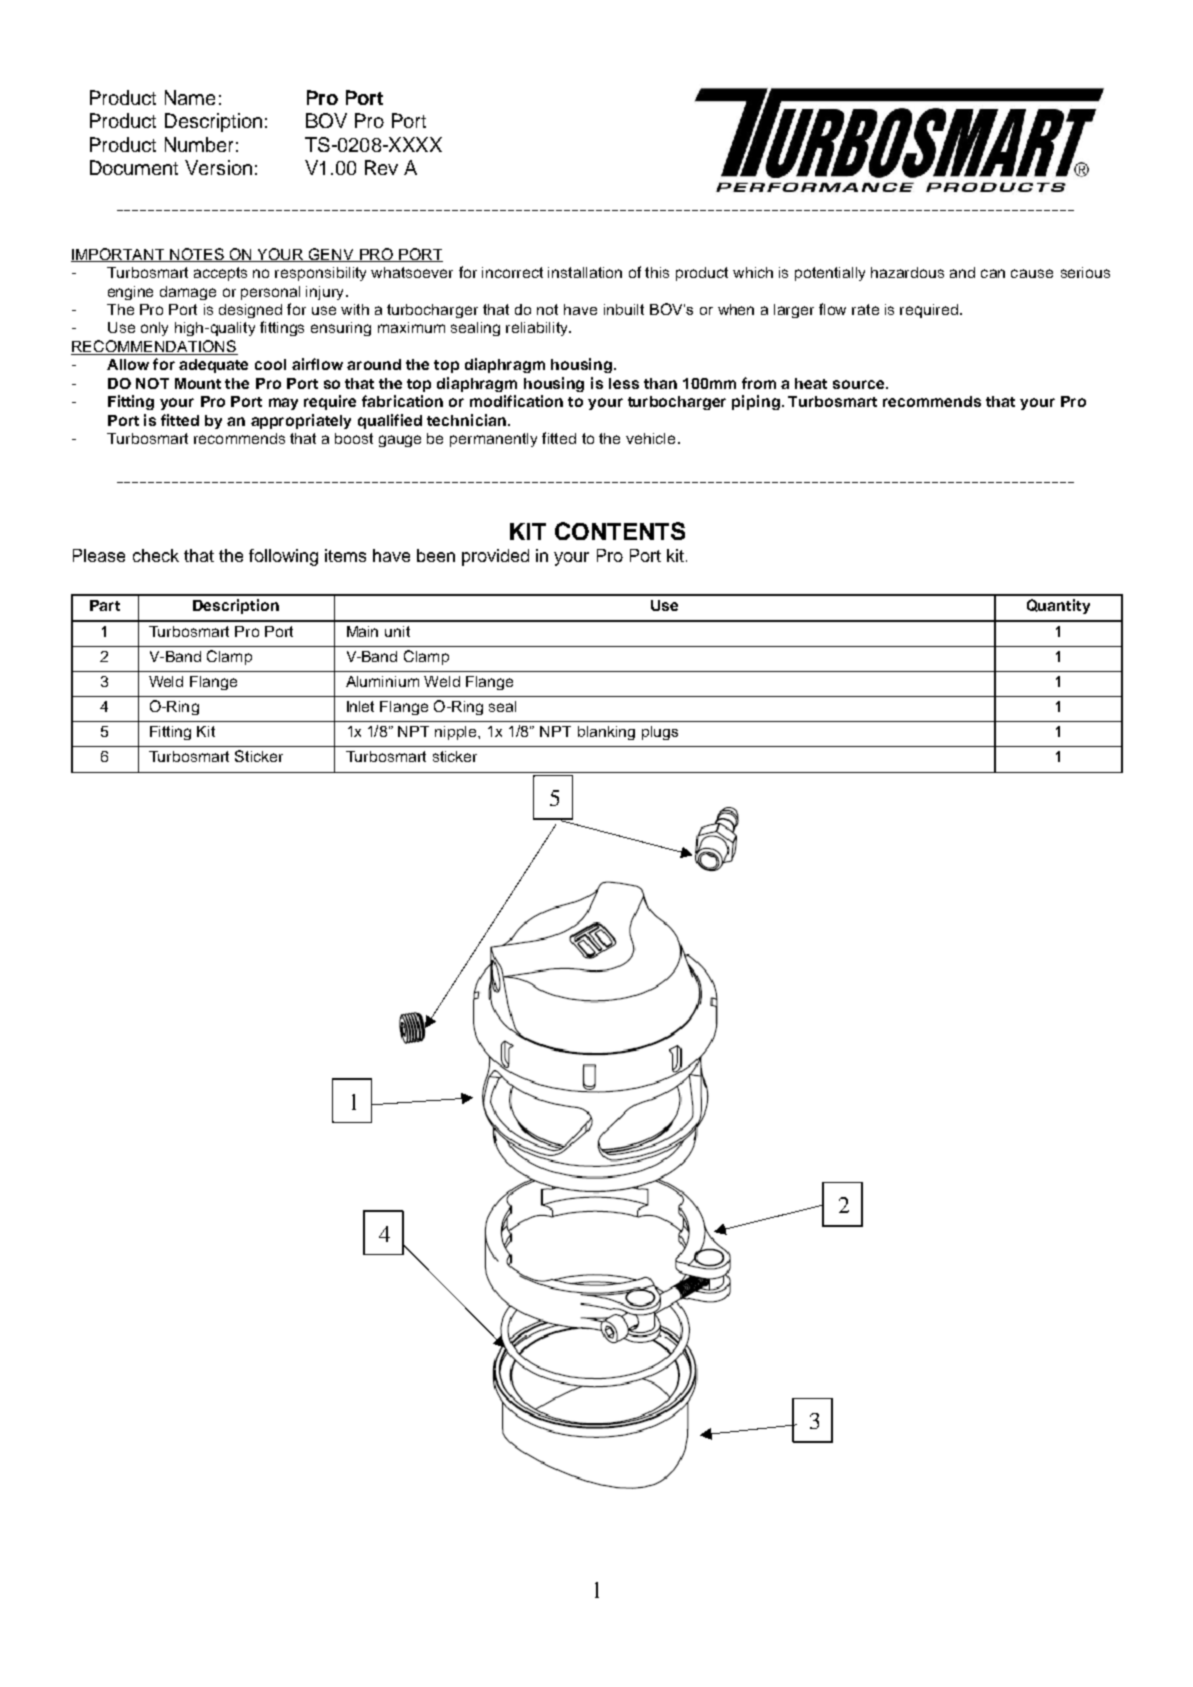 This document has width=1193, height=1687. I want to click on blanking, so click(606, 733).
